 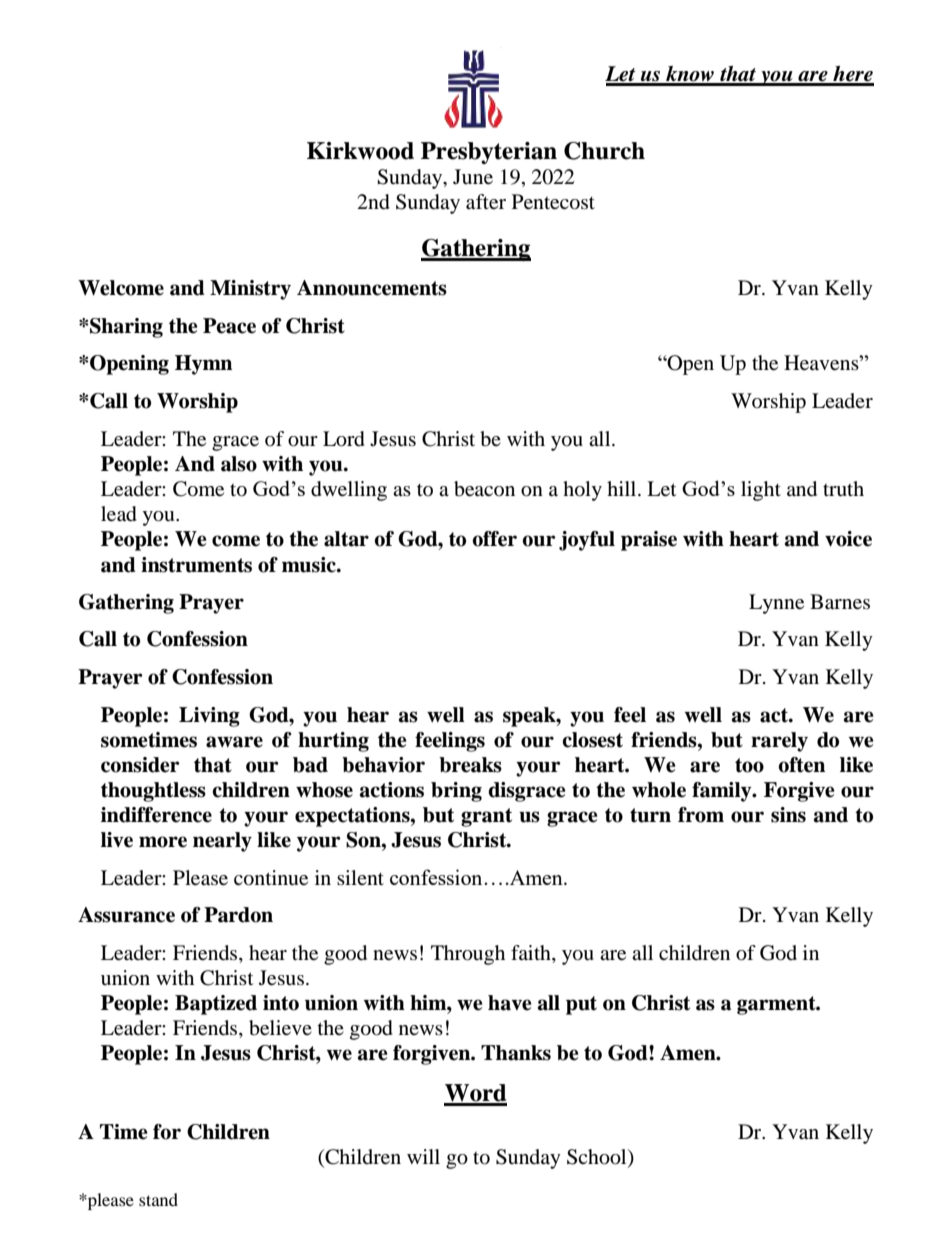 What do you see at coordinates (598, 1157) in the screenshot?
I see `School` at bounding box center [598, 1157].
